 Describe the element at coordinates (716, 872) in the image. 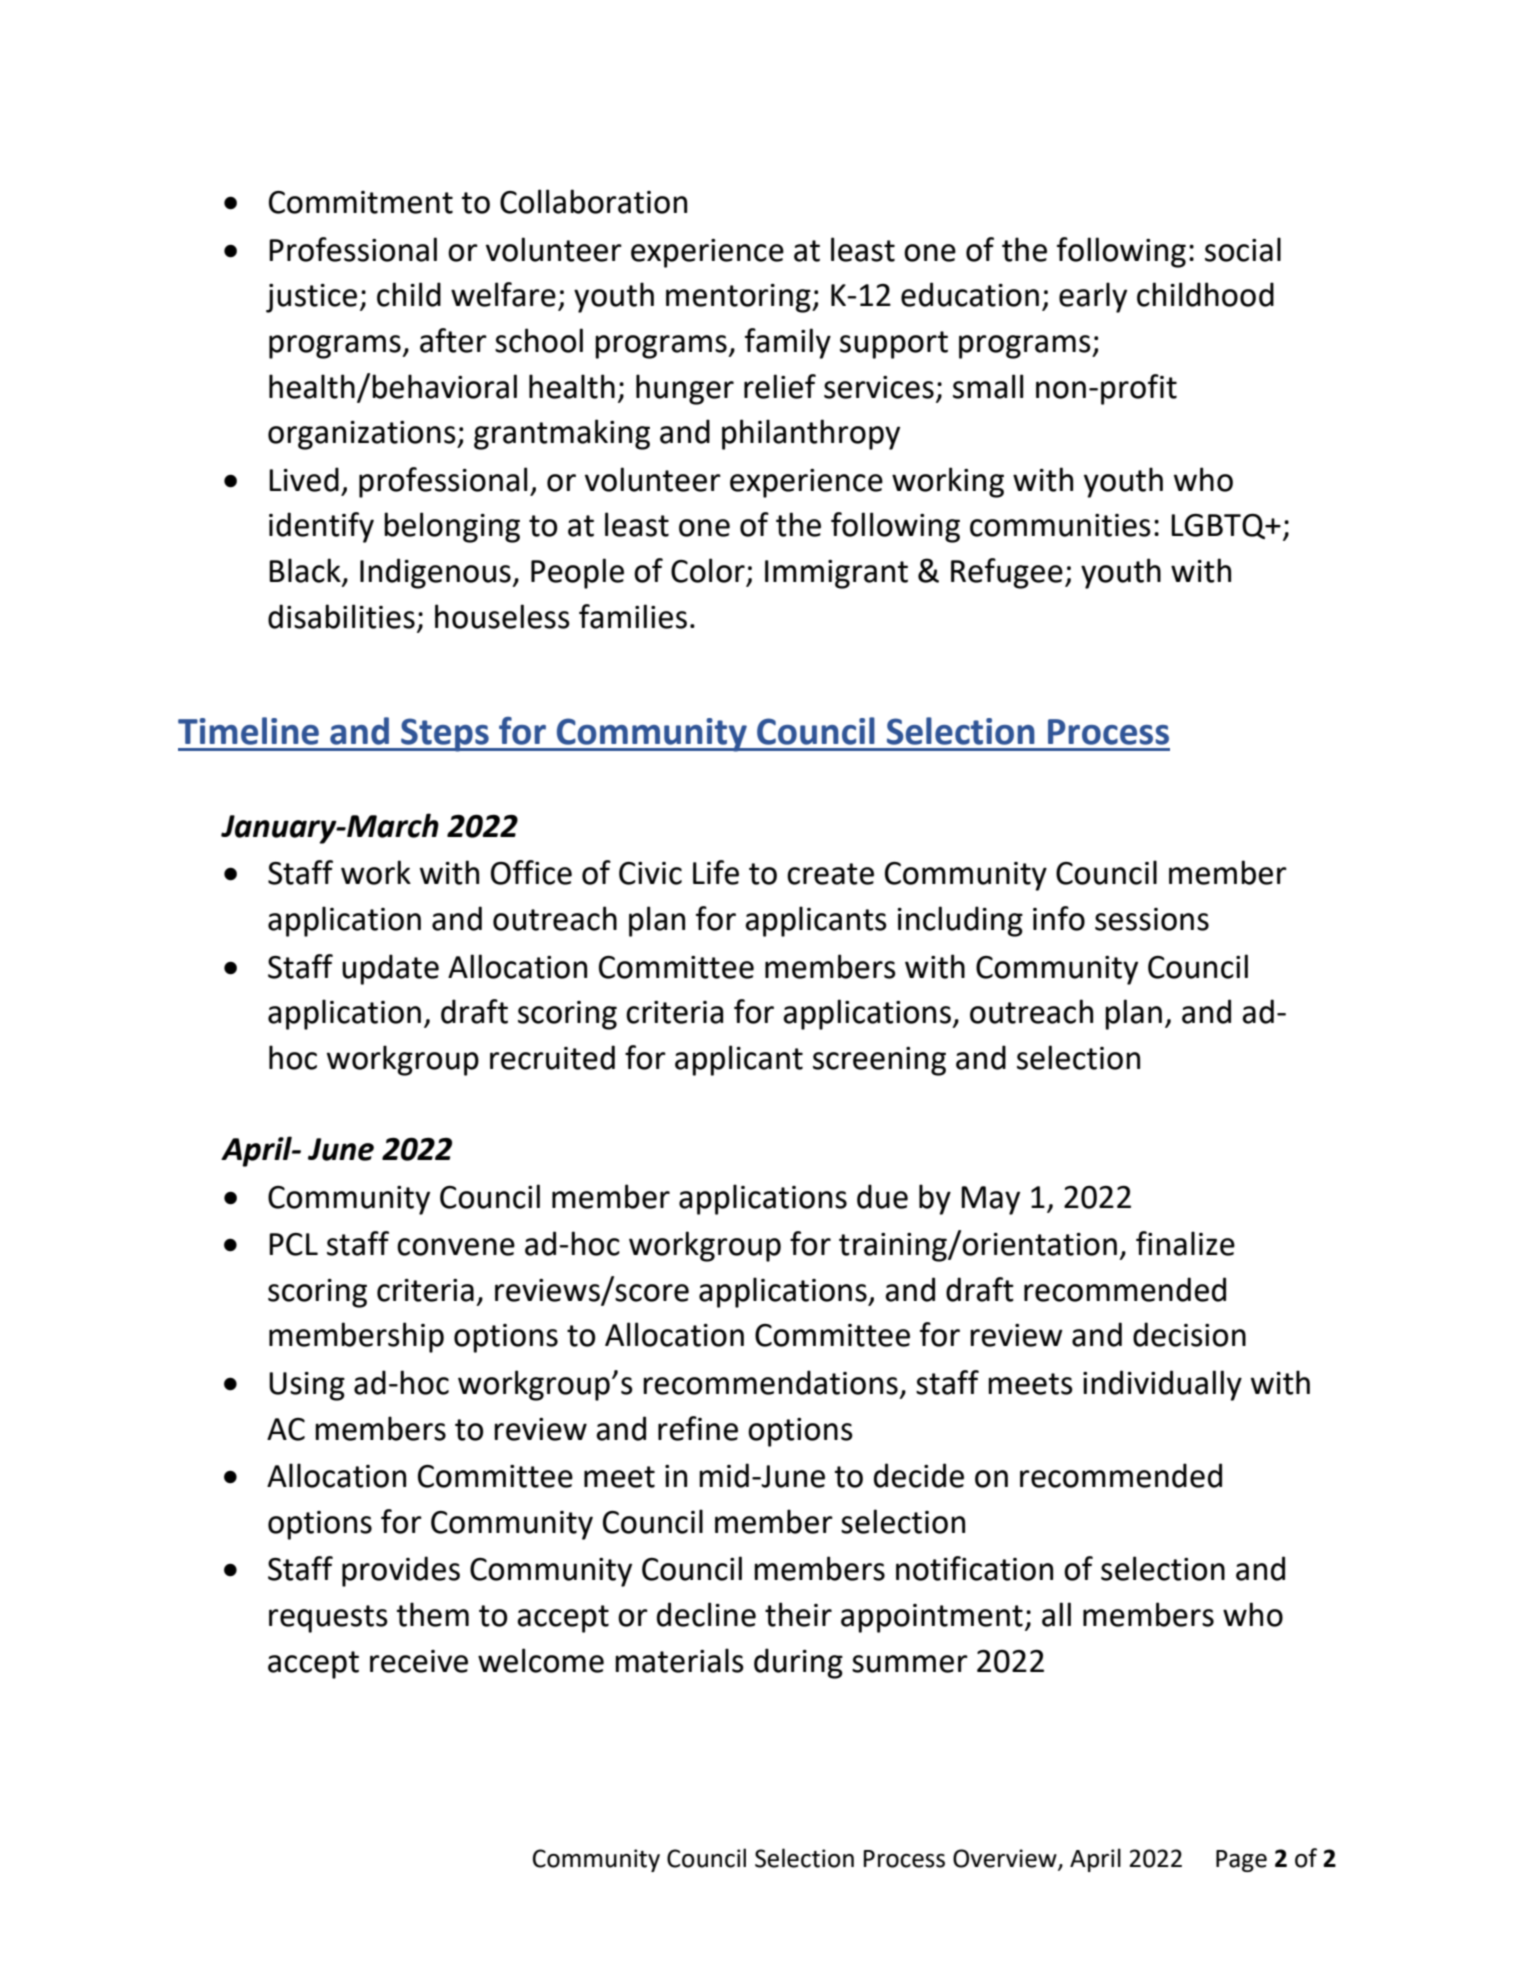

I see `Life` at that location.
